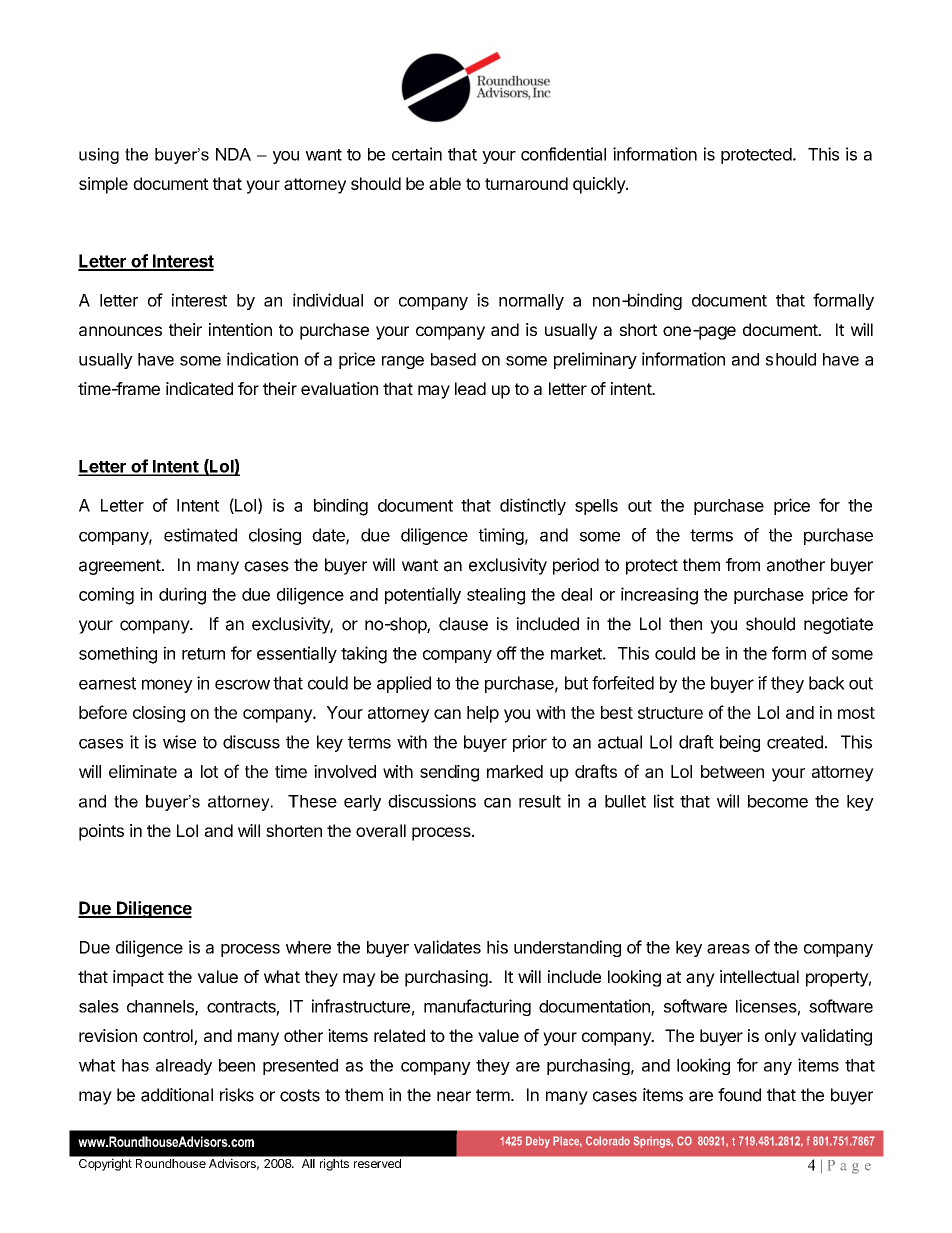 The width and height of the screenshot is (952, 1233). What do you see at coordinates (728, 949) in the screenshot?
I see `areas` at bounding box center [728, 949].
